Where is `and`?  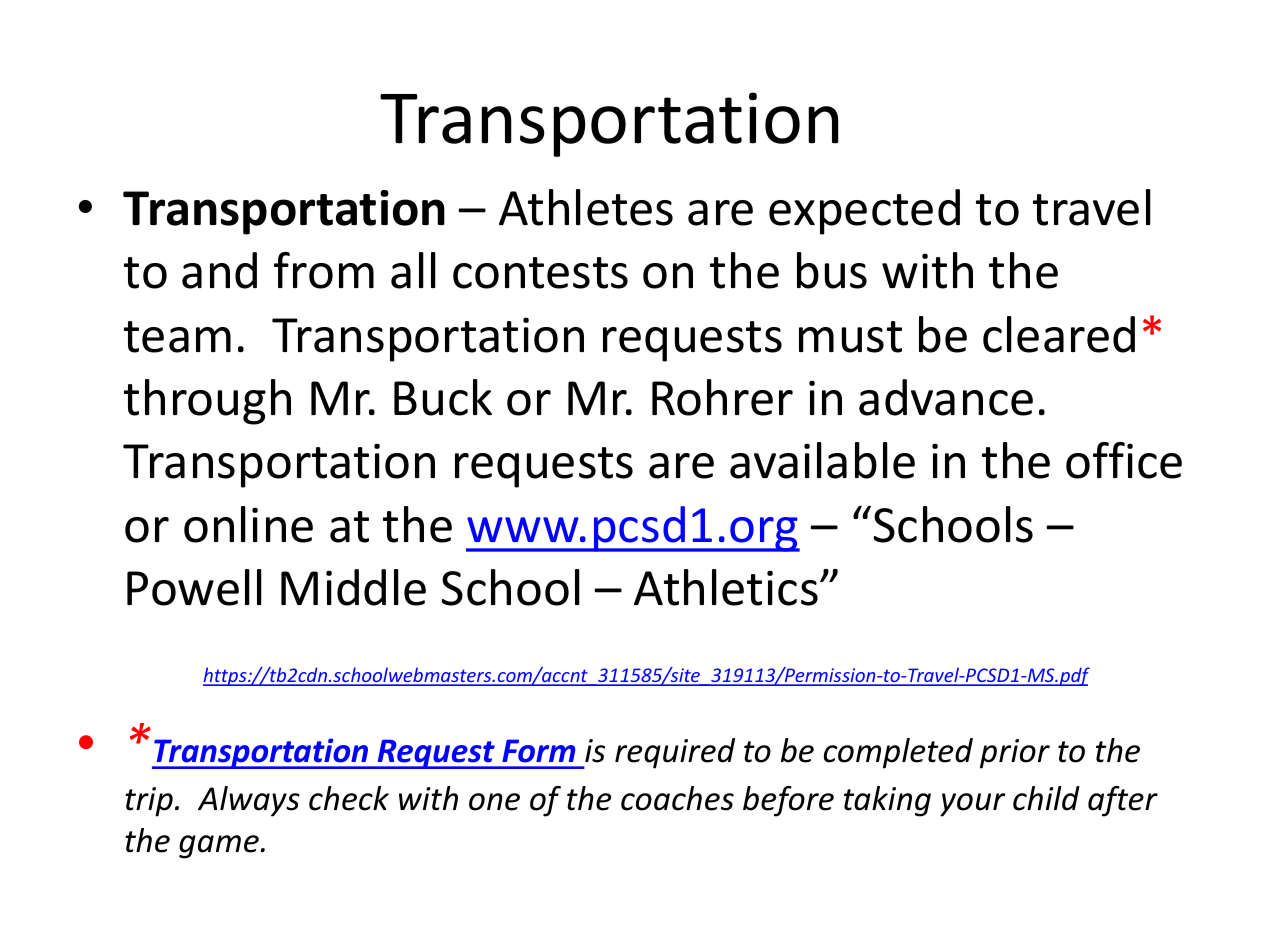 and is located at coordinates (219, 270).
